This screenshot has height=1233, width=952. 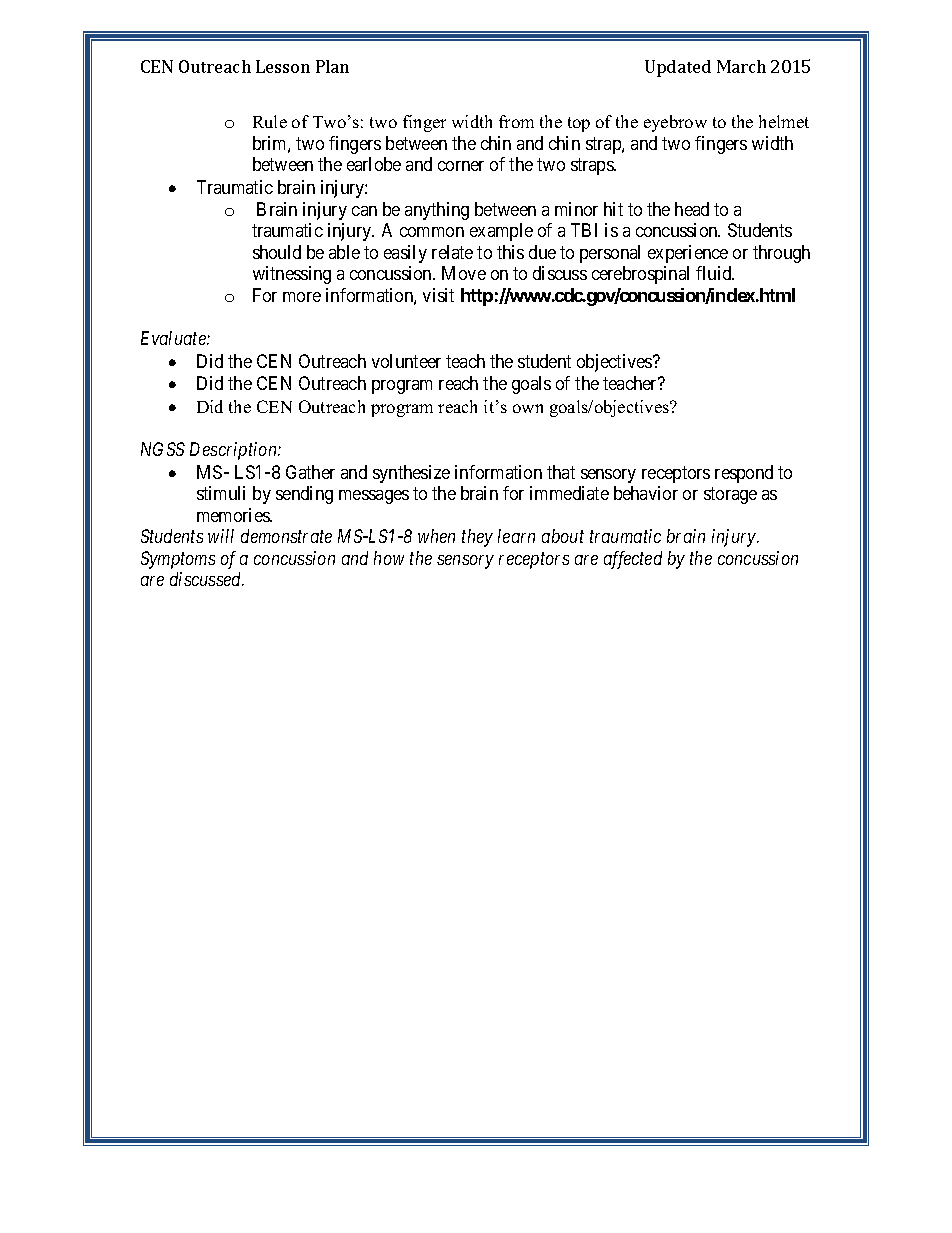 What do you see at coordinates (221, 536) in the screenshot?
I see `will` at bounding box center [221, 536].
